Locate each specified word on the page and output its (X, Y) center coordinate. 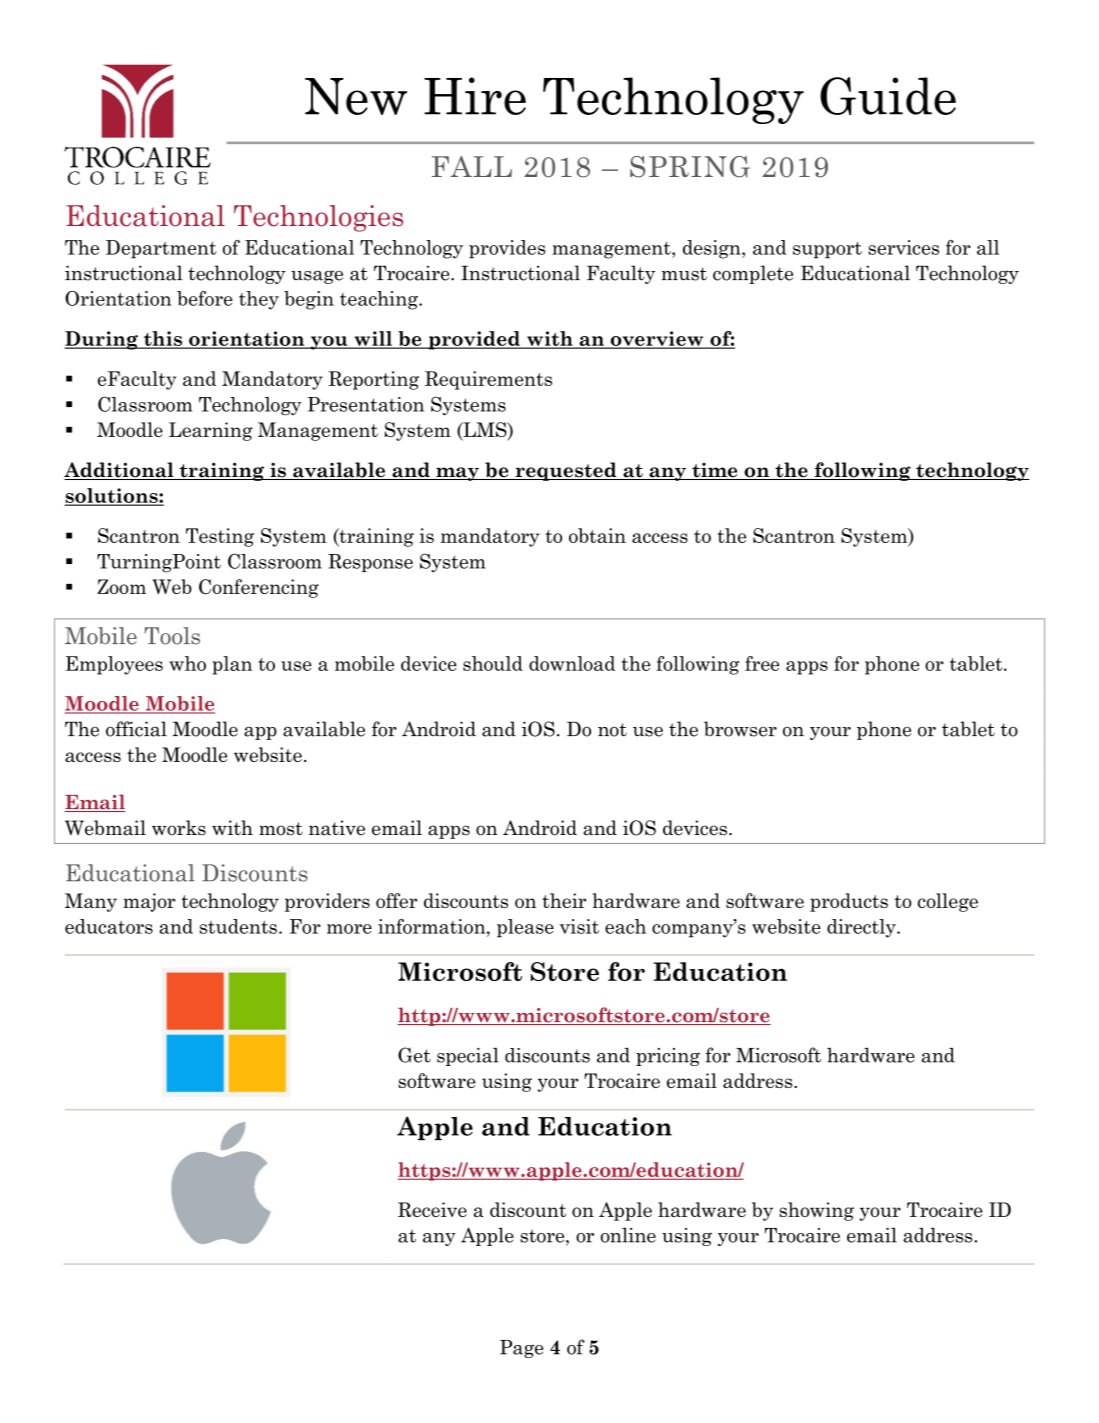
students (238, 926)
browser (740, 729)
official (136, 729)
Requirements (488, 380)
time (715, 471)
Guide (888, 96)
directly (862, 928)
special (468, 1057)
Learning (211, 431)
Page (522, 1349)
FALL (472, 166)
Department (161, 249)
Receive (432, 1209)
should (493, 663)
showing (816, 1211)
